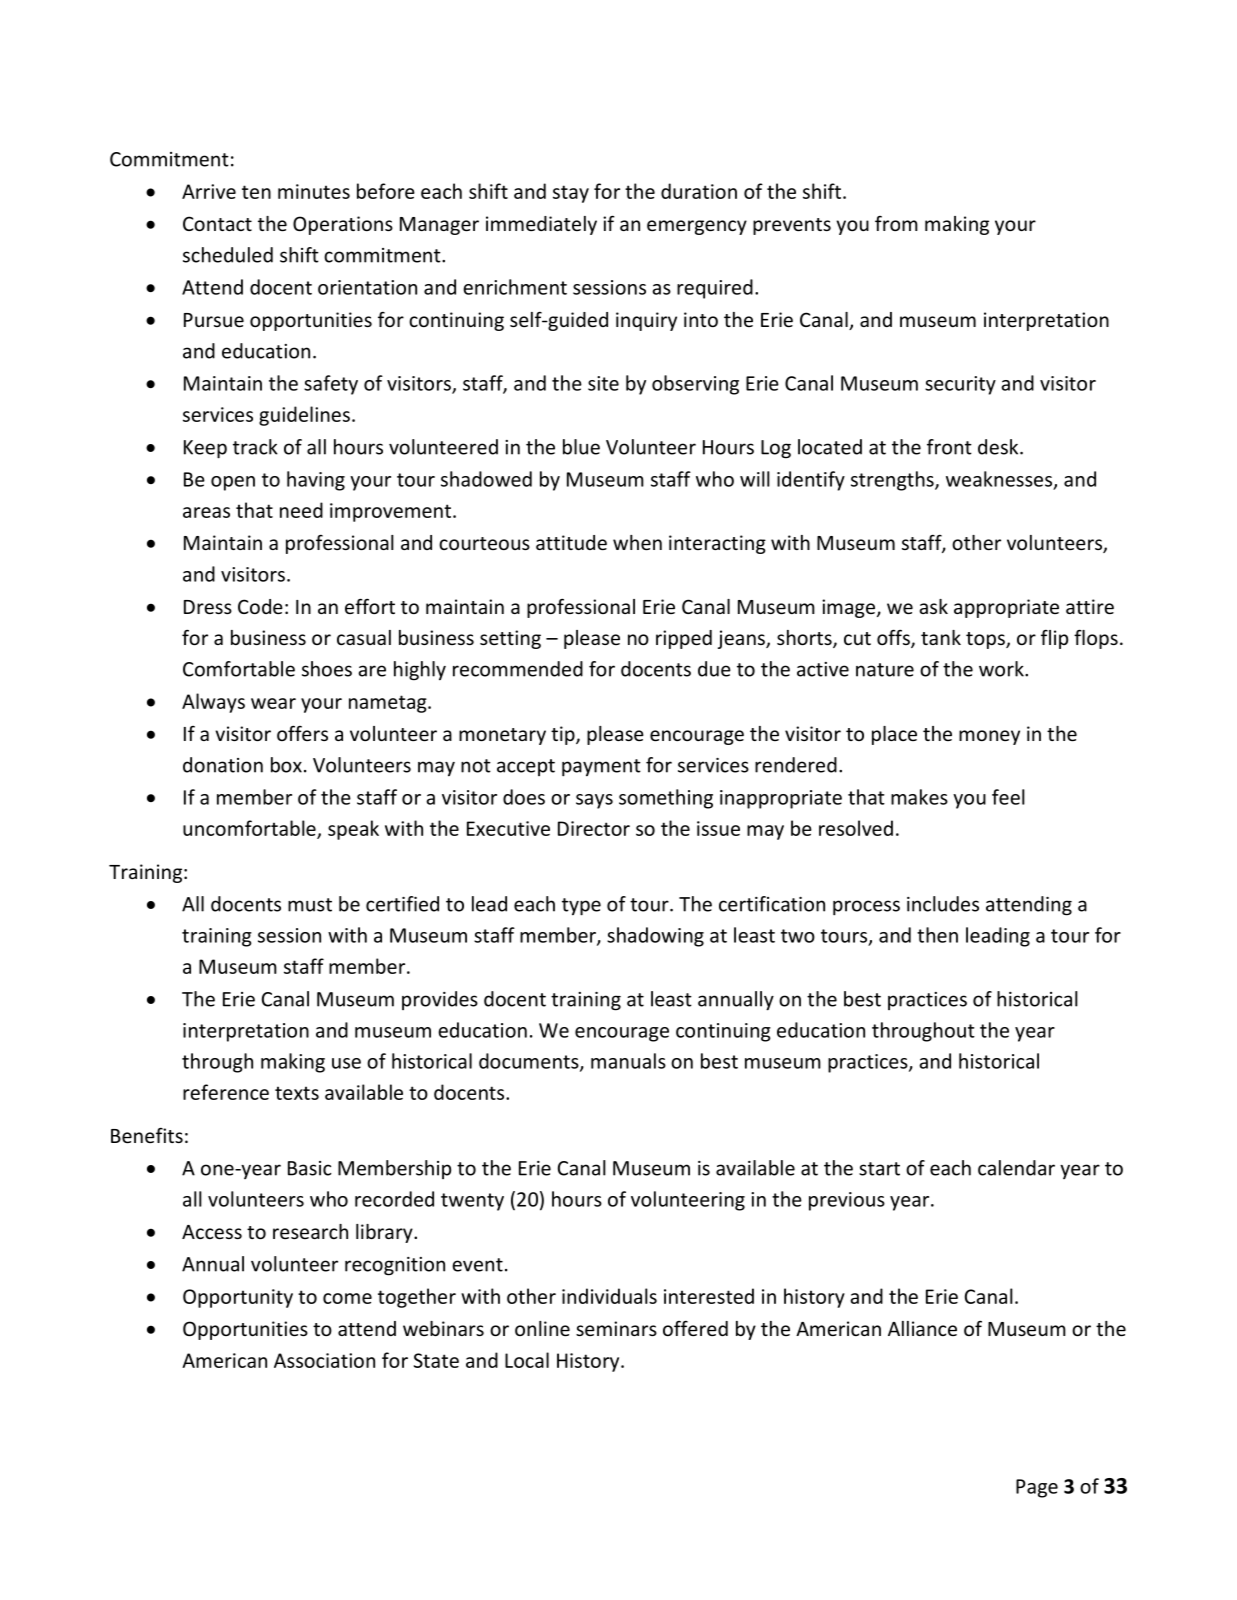 Image resolution: width=1237 pixels, height=1600 pixels. Describe the element at coordinates (1008, 797) in the document. I see `feel` at that location.
